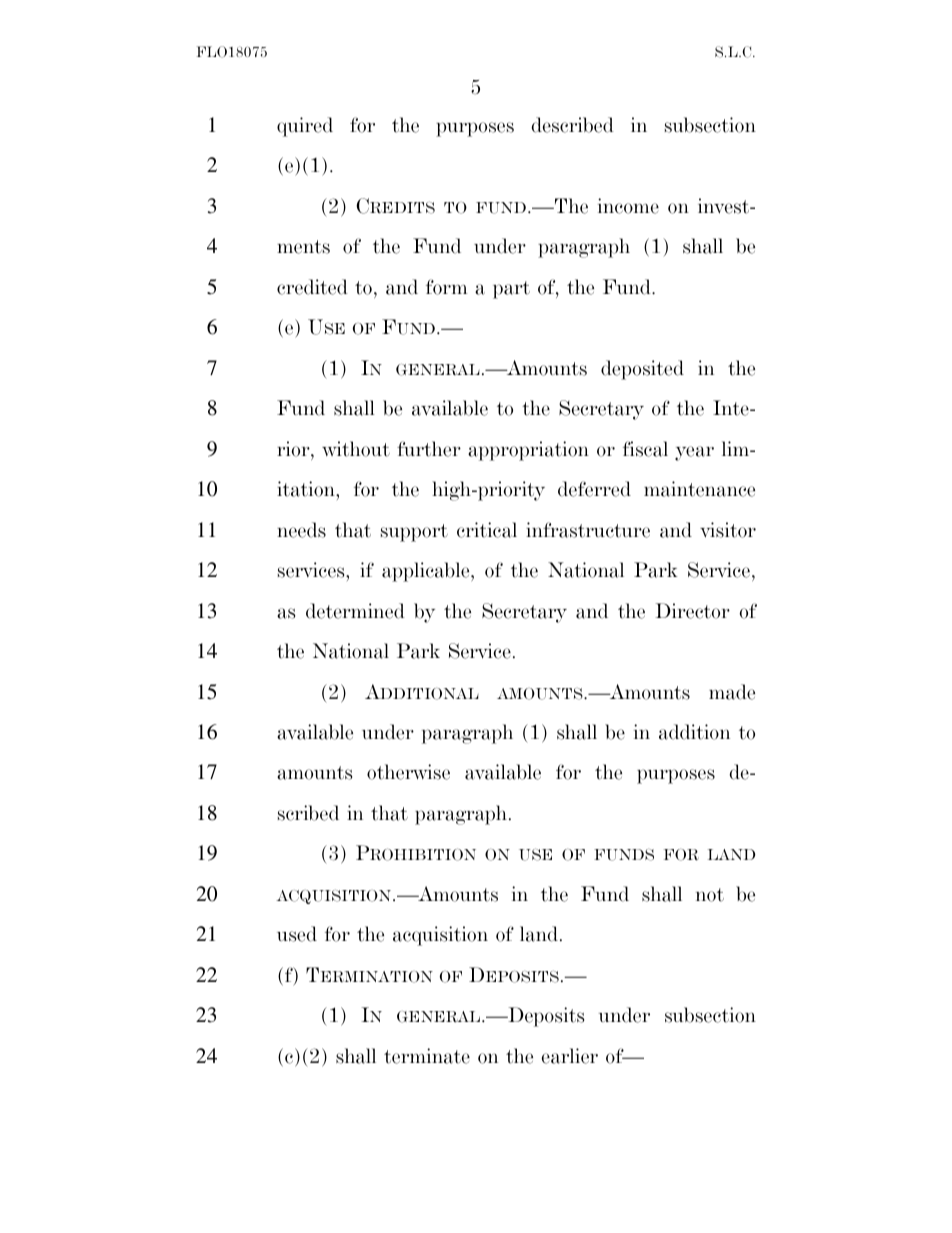 This page has width=952, height=1233. Describe the element at coordinates (628, 206) in the page. I see `income` at that location.
